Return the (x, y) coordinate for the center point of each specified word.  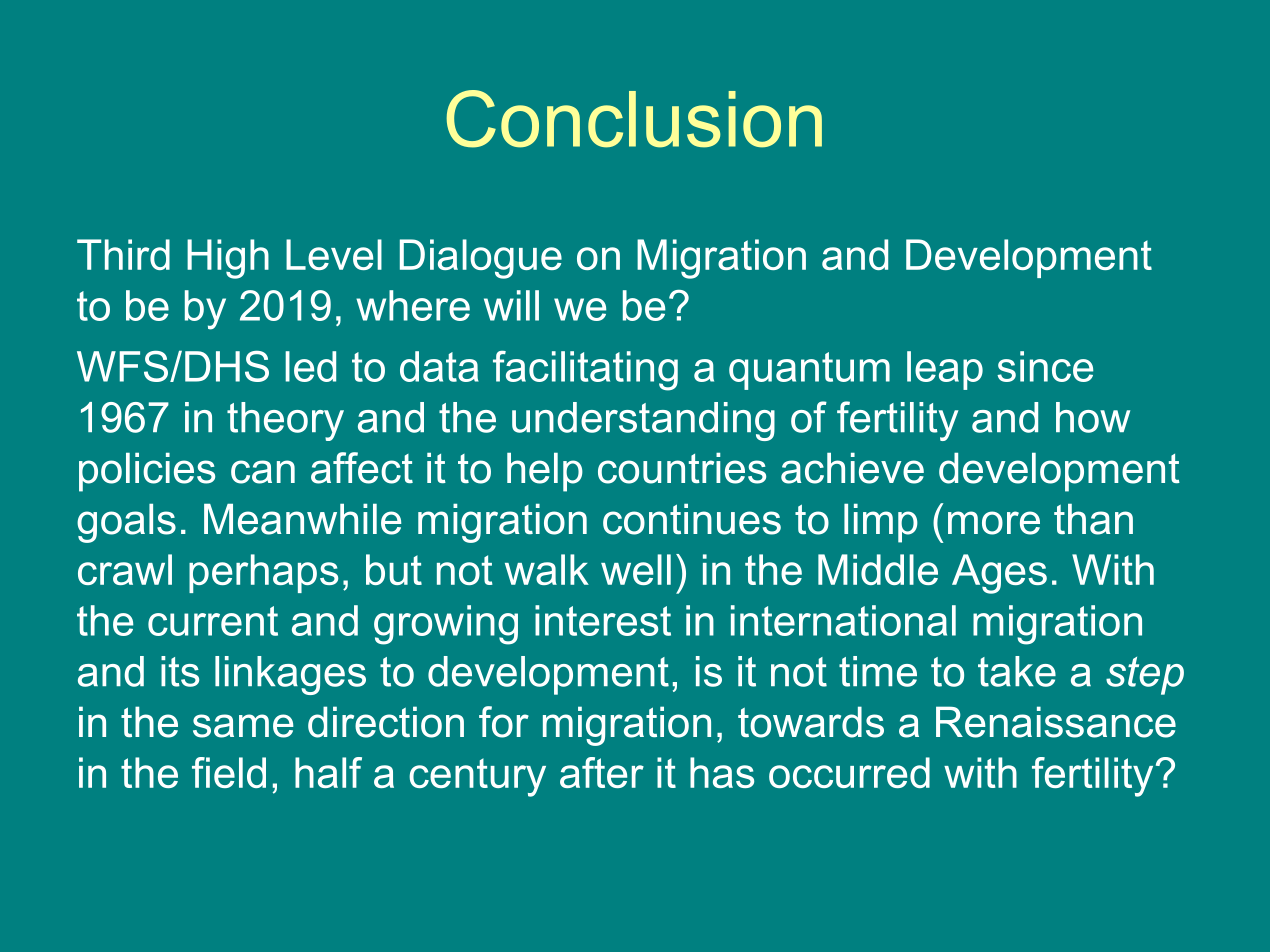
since (1045, 366)
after (602, 772)
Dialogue (481, 259)
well (636, 569)
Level (334, 254)
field (229, 772)
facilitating (585, 371)
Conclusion (634, 119)
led (310, 366)
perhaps (263, 573)
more (994, 523)
